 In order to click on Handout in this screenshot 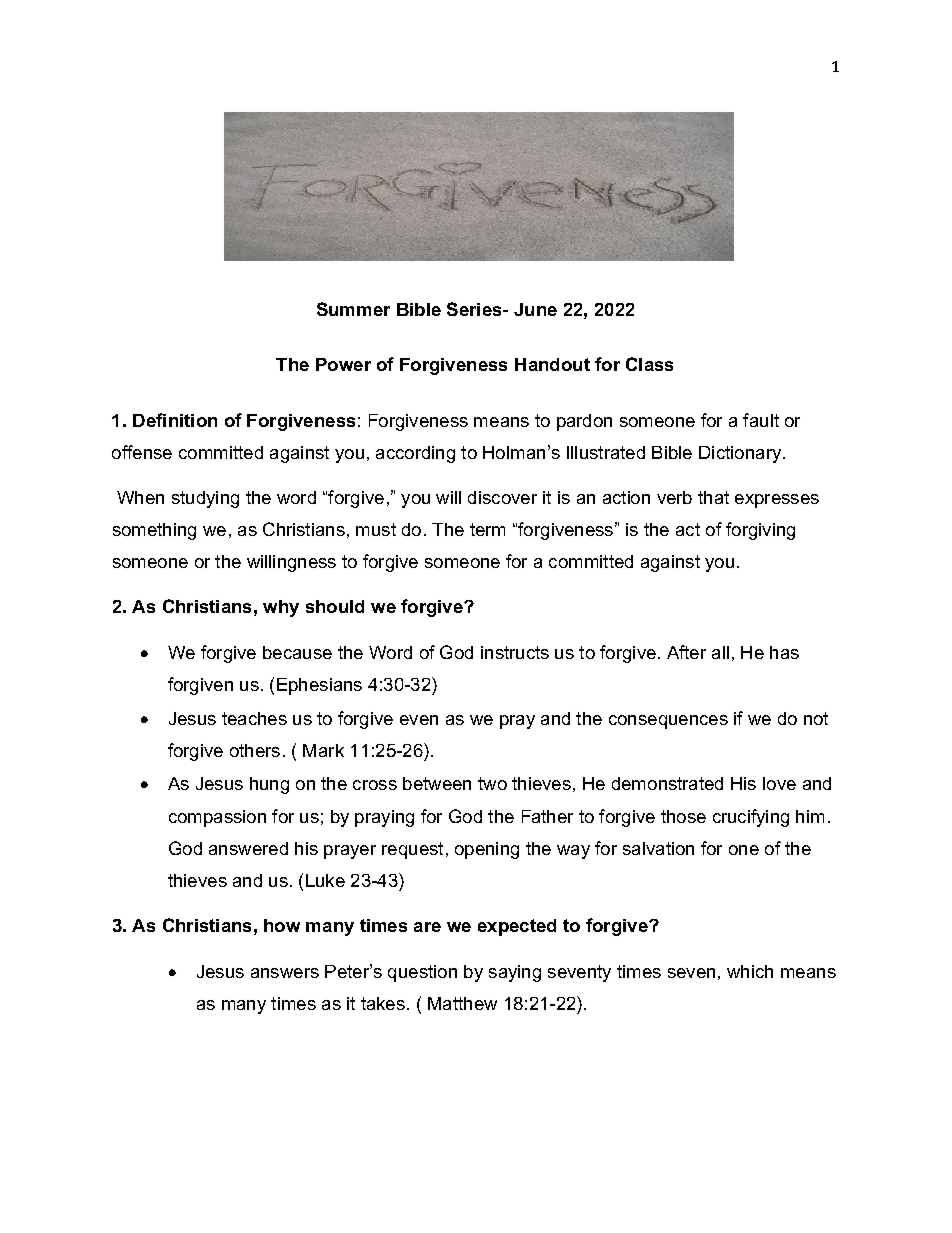, I will do `click(552, 364)`.
